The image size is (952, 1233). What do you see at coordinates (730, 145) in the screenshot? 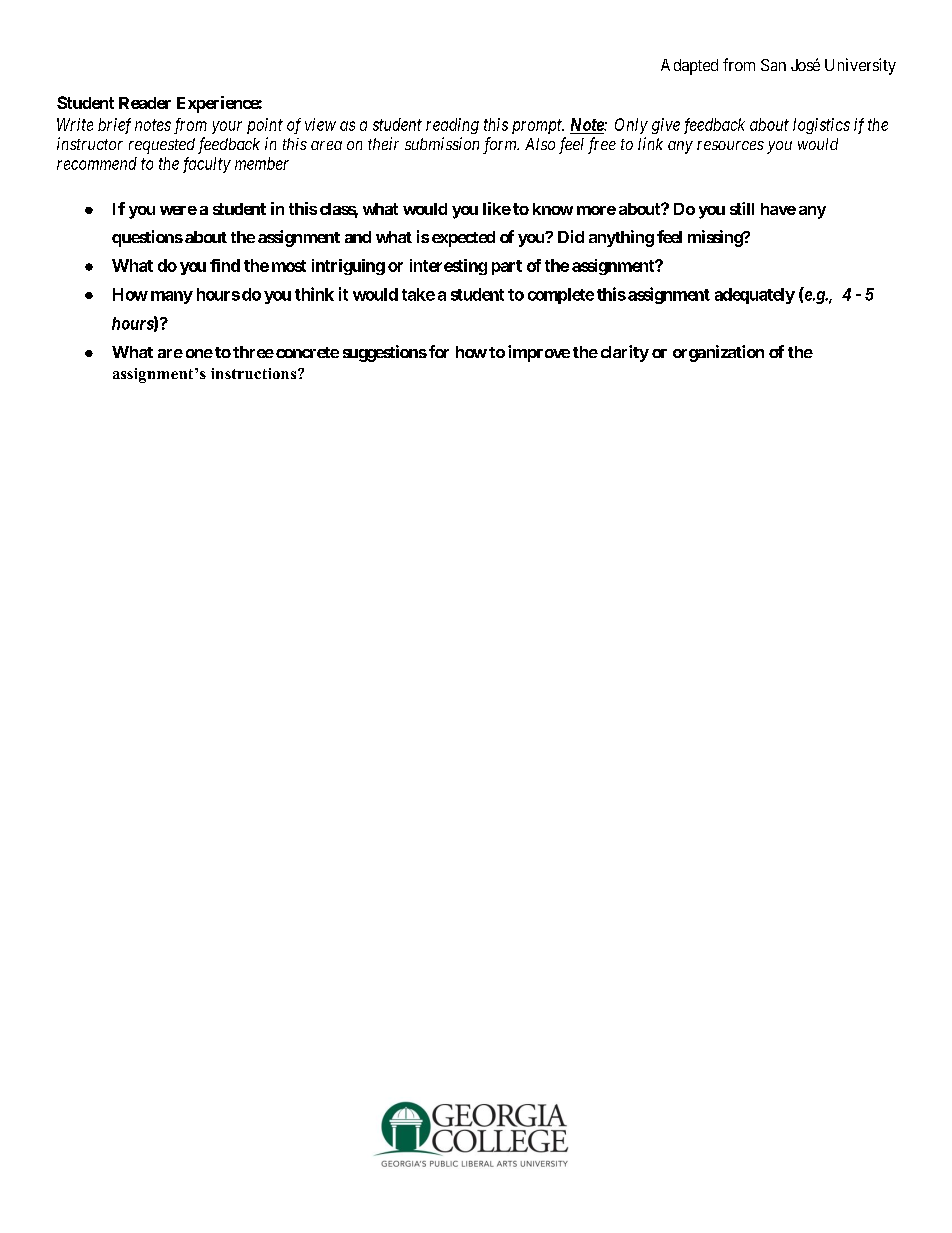
I see `resources` at bounding box center [730, 145].
